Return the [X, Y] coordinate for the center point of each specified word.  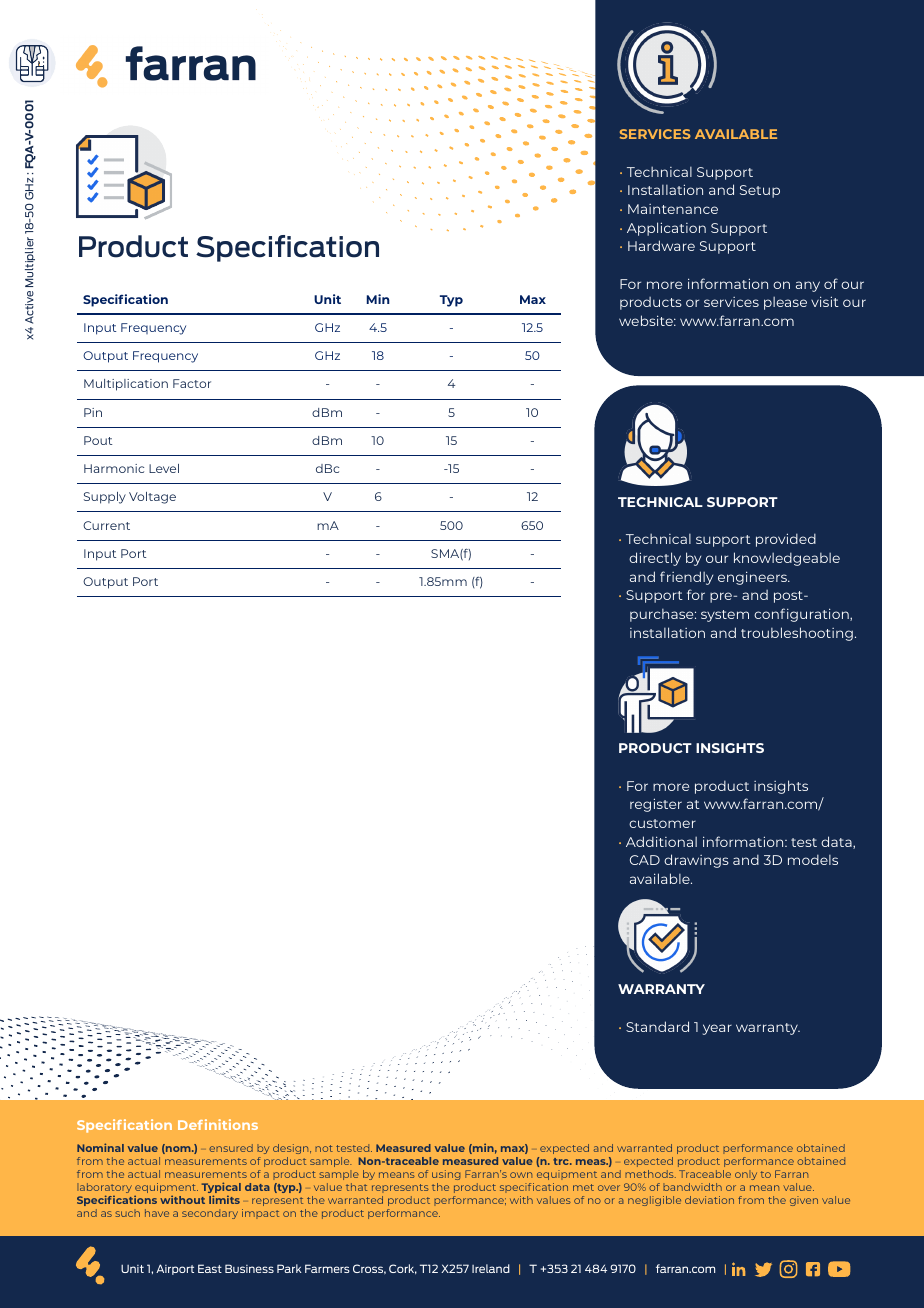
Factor [192, 383]
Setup [760, 191]
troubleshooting [797, 634]
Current [106, 525]
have [157, 1213]
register [656, 805]
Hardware [661, 245]
